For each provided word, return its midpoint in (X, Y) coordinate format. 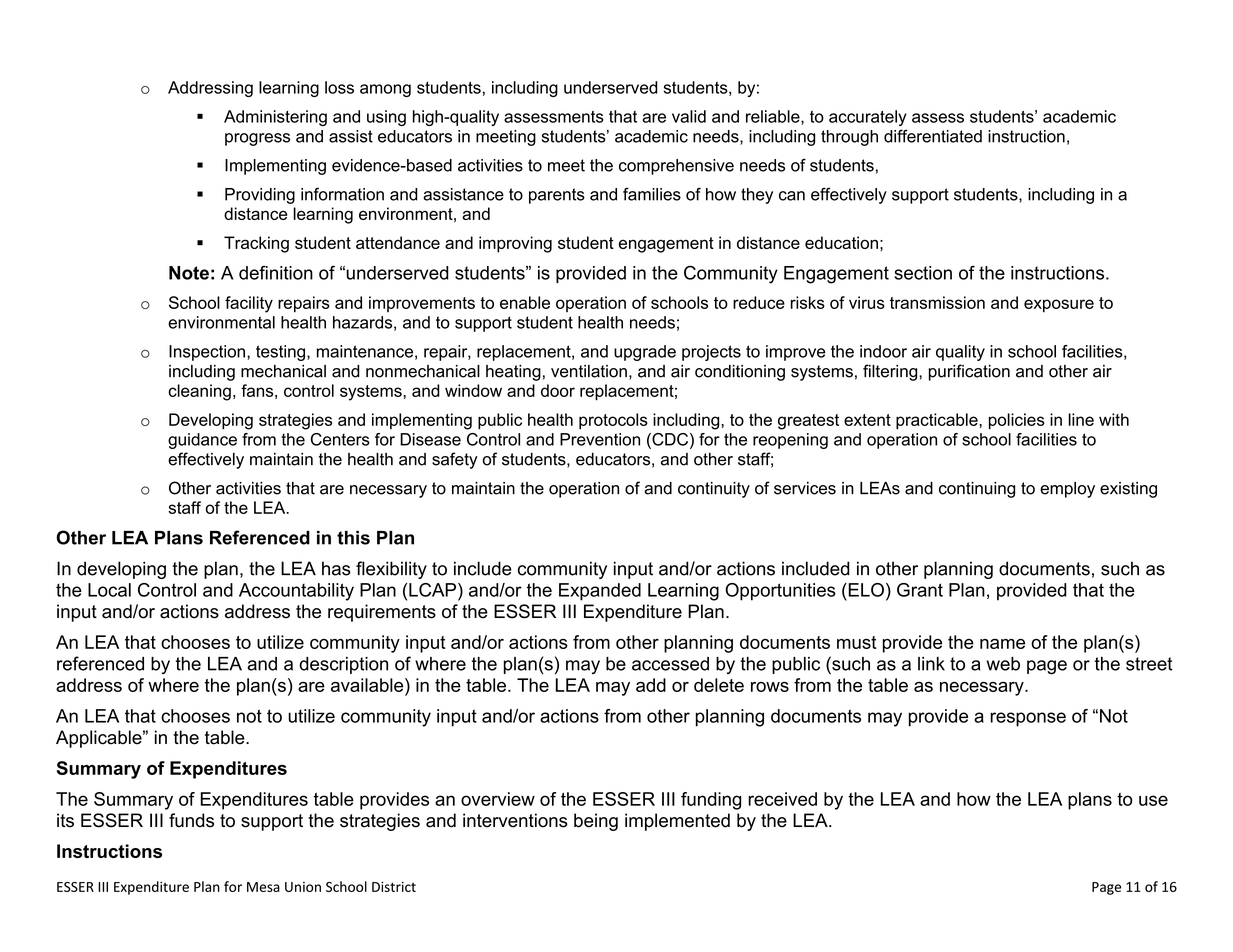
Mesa (263, 887)
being (596, 822)
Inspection (207, 353)
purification (969, 372)
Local (109, 590)
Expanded (600, 592)
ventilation (589, 371)
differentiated (933, 136)
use (1153, 800)
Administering (275, 118)
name (1002, 644)
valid (689, 116)
